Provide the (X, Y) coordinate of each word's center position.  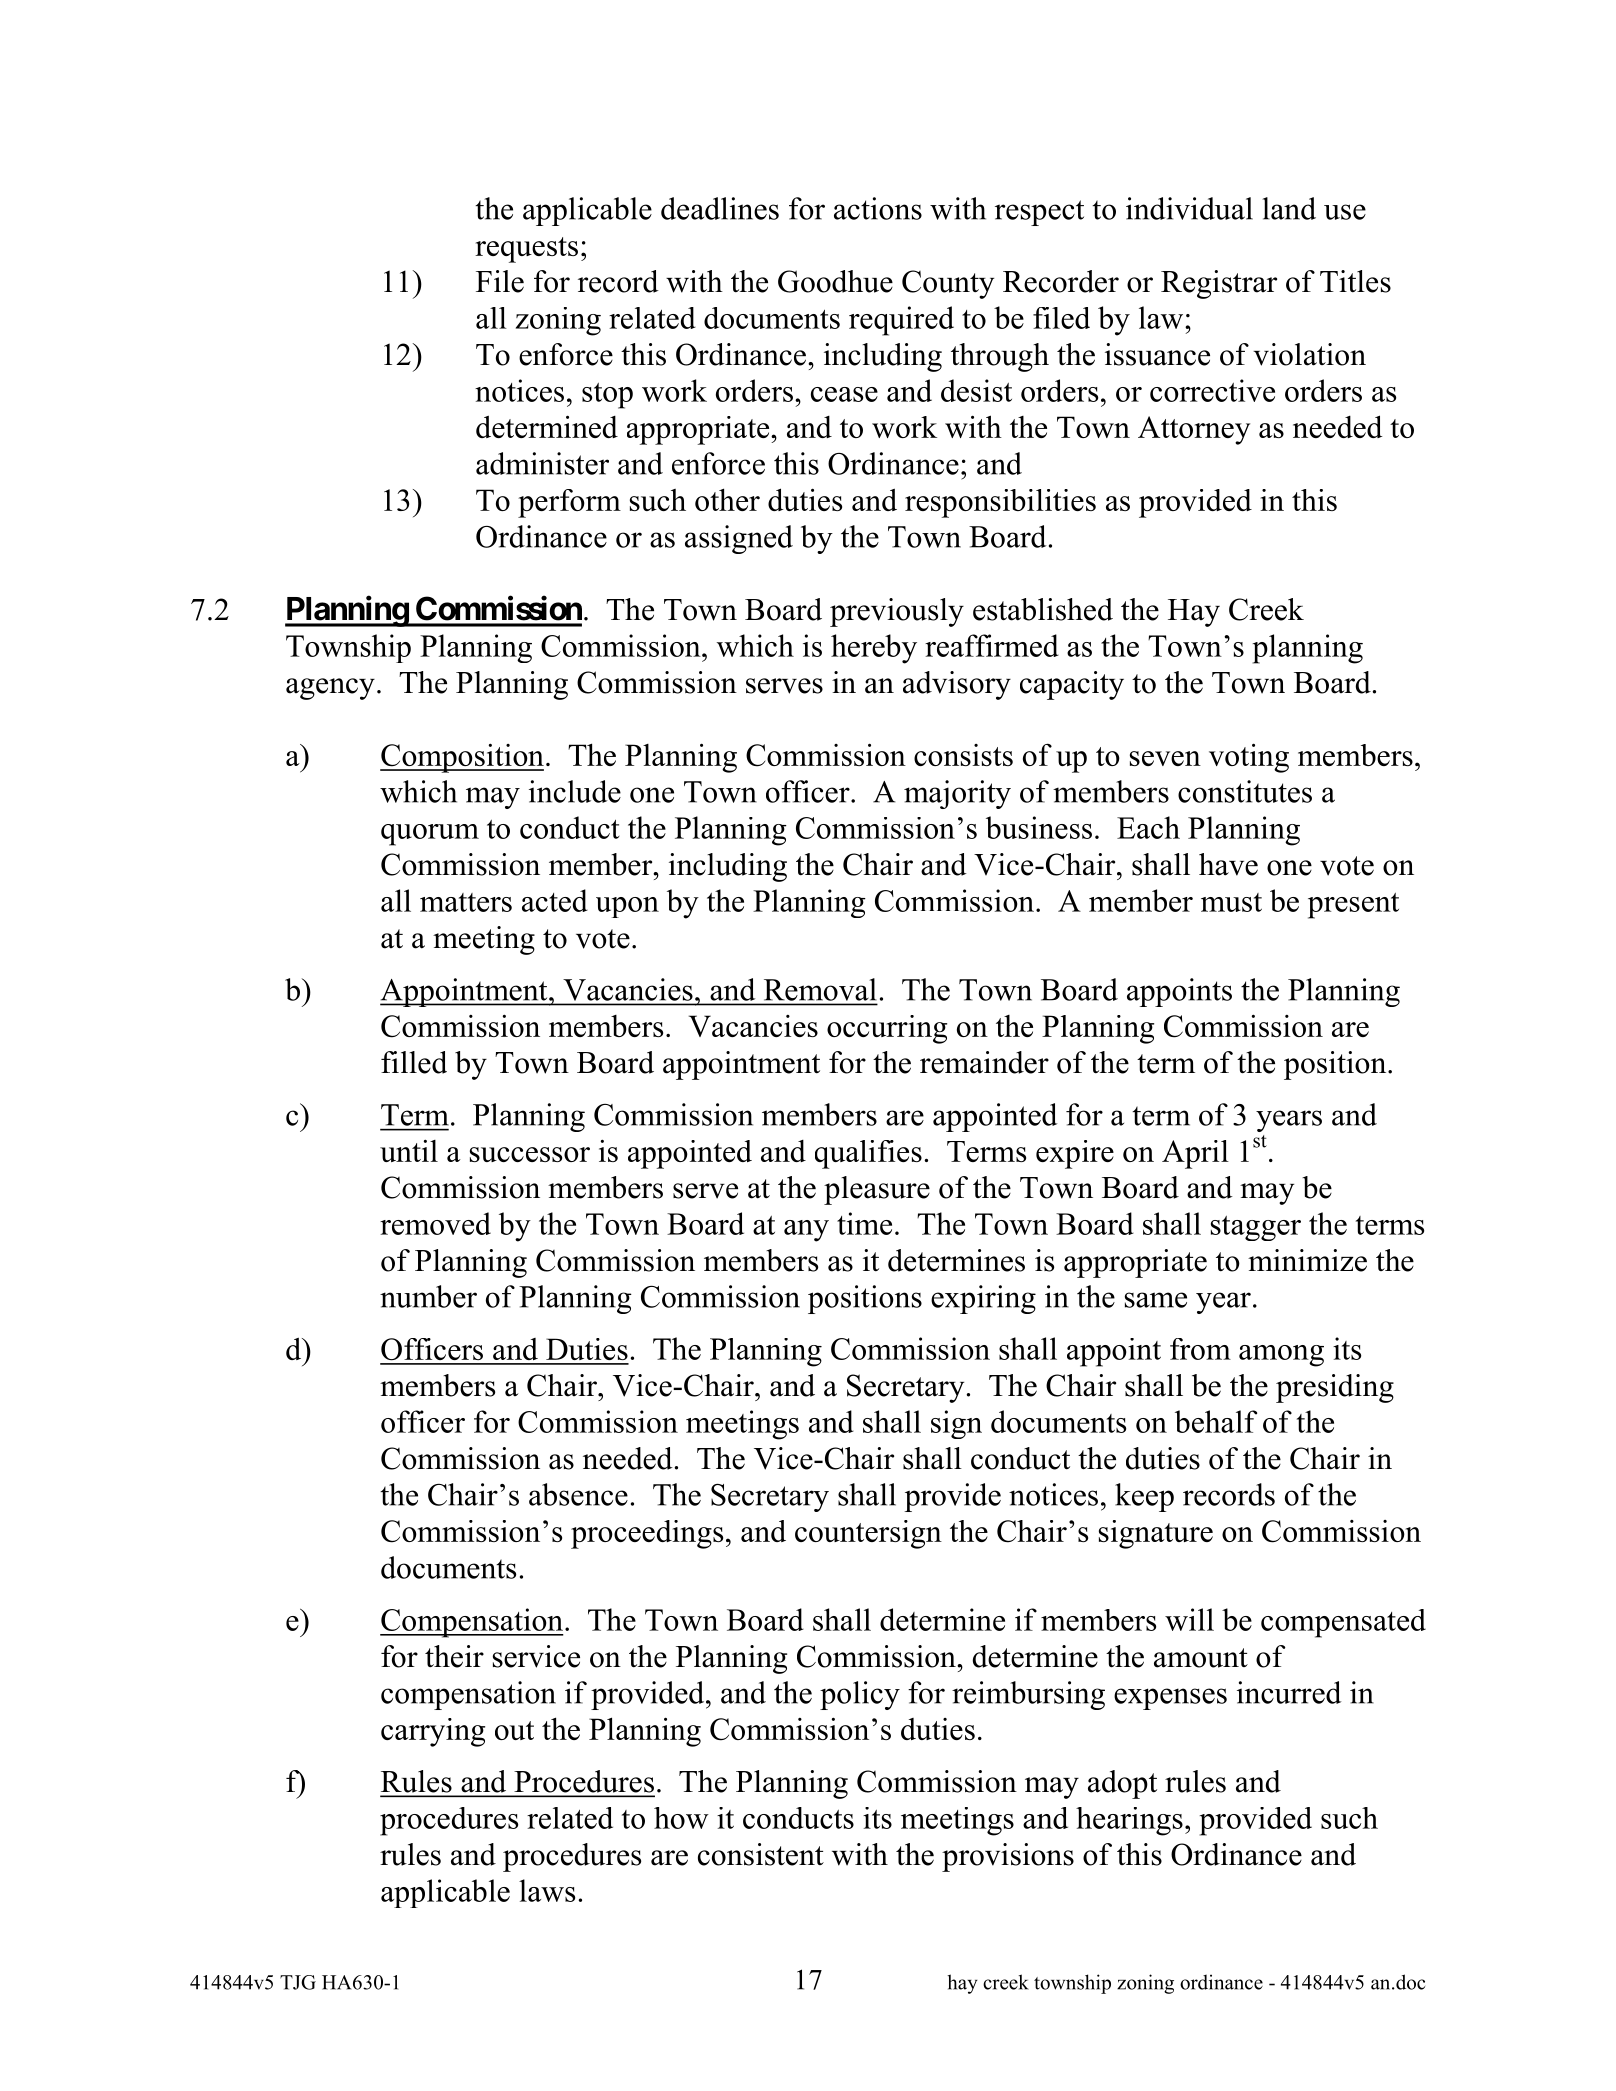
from (1200, 1349)
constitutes (1245, 791)
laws (547, 1890)
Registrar (1219, 284)
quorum (430, 835)
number (428, 1296)
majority (957, 794)
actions (878, 208)
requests (526, 250)
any (806, 1231)
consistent (761, 1854)
